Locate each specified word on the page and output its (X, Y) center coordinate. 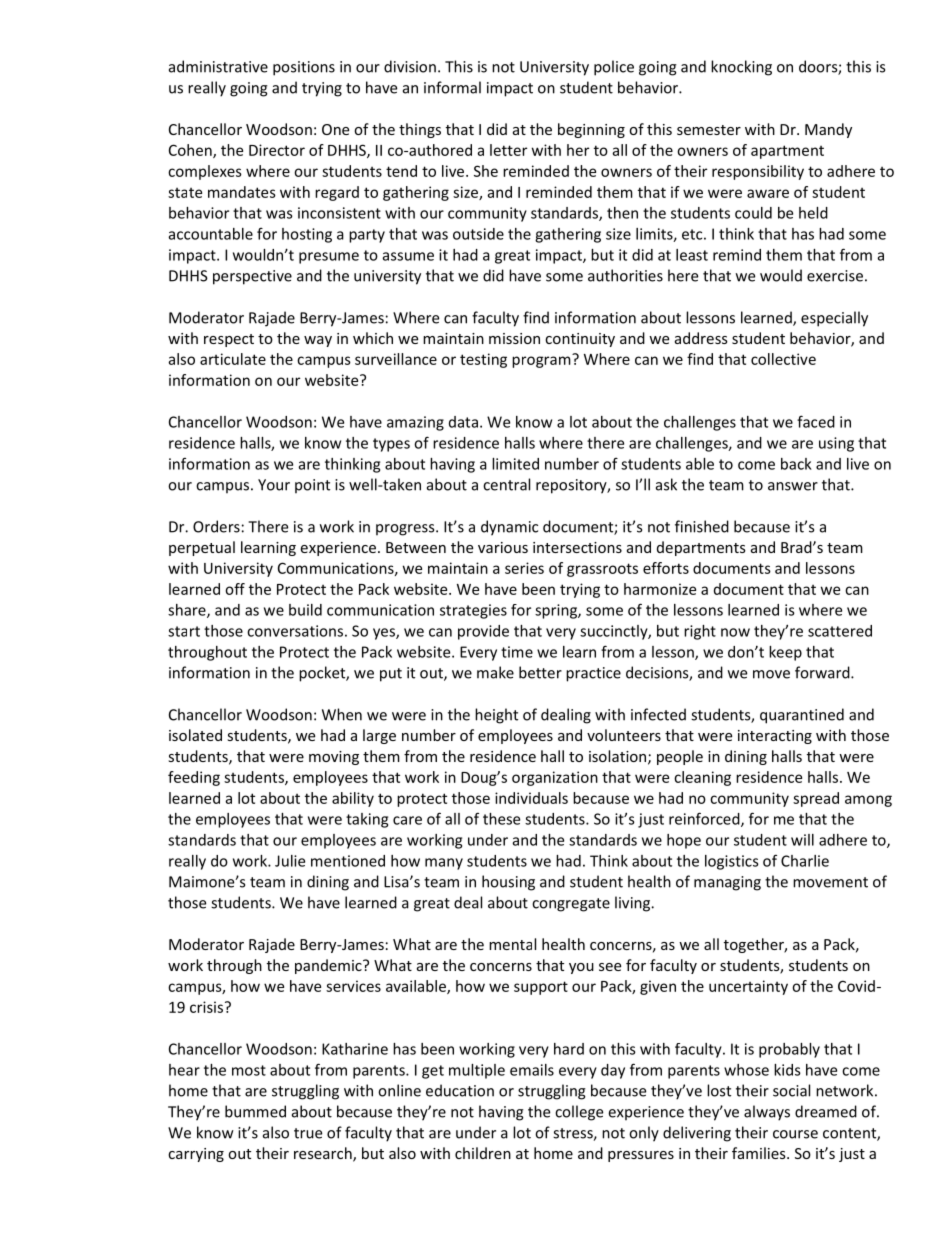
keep (785, 653)
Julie (290, 861)
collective (783, 359)
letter (508, 150)
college (579, 1113)
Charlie (805, 861)
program (542, 361)
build (305, 610)
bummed (255, 1111)
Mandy (828, 130)
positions (304, 68)
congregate (571, 905)
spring (557, 611)
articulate (233, 359)
